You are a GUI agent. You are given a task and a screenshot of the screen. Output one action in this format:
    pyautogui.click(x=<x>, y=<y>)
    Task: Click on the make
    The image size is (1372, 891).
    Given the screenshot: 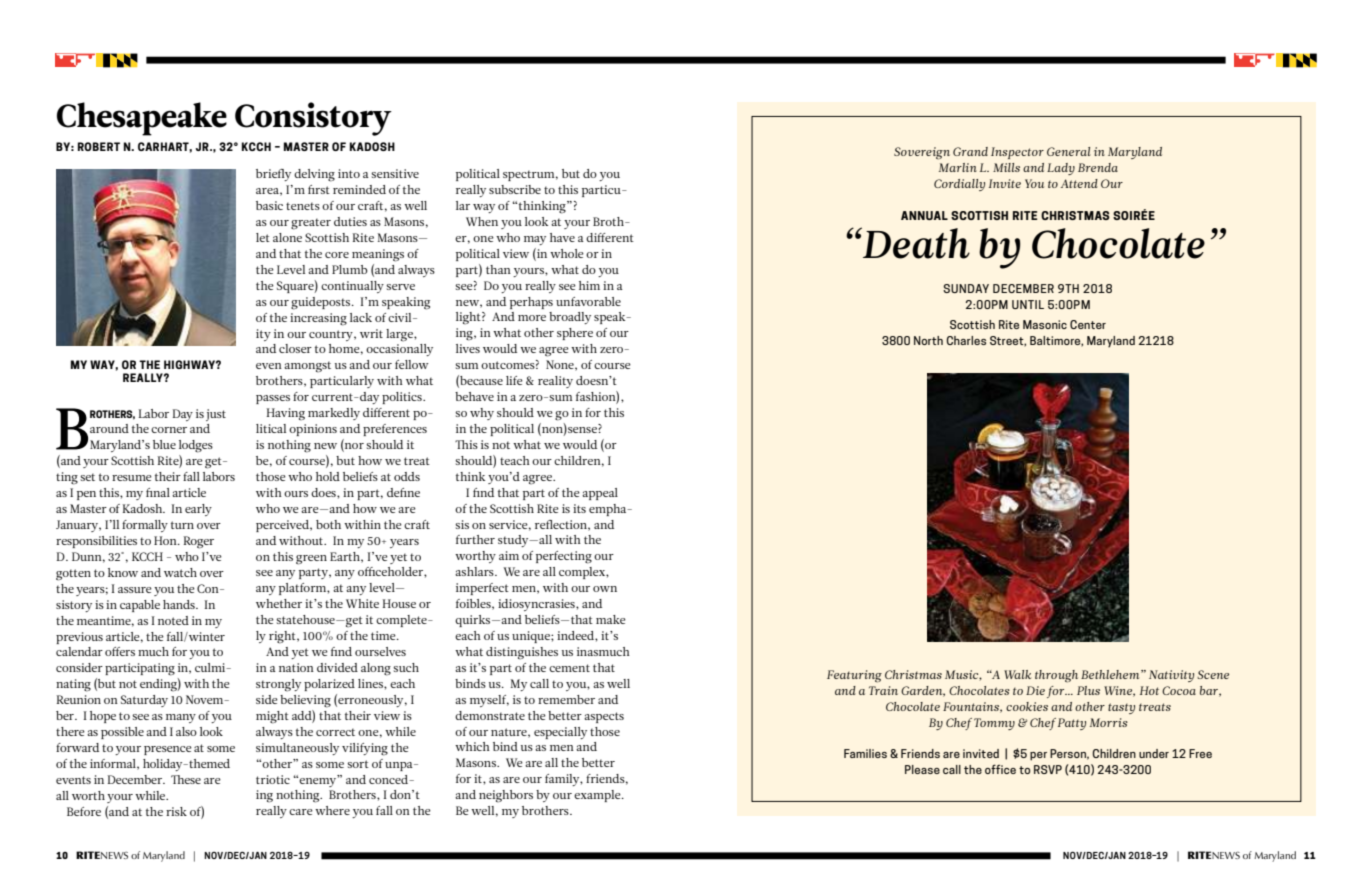 What is the action you would take?
    pyautogui.click(x=611, y=619)
